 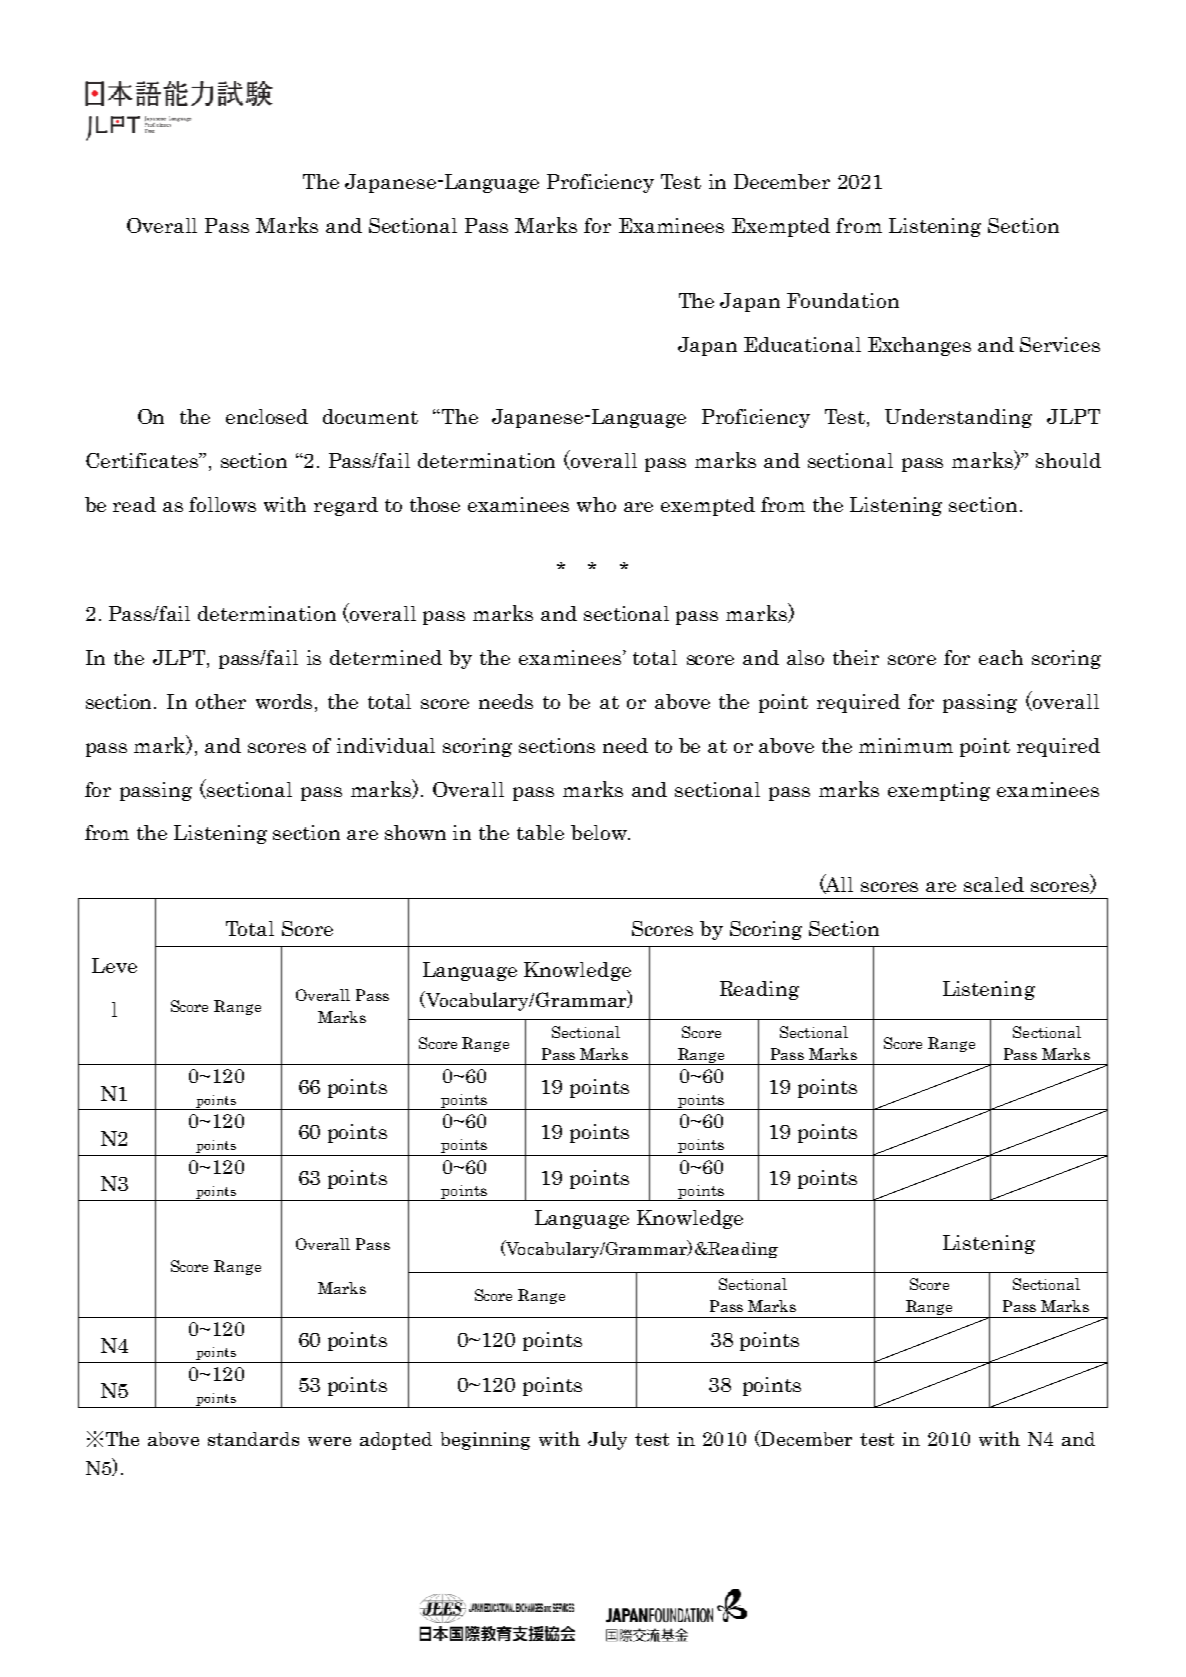 I want to click on standards, so click(x=253, y=1439).
